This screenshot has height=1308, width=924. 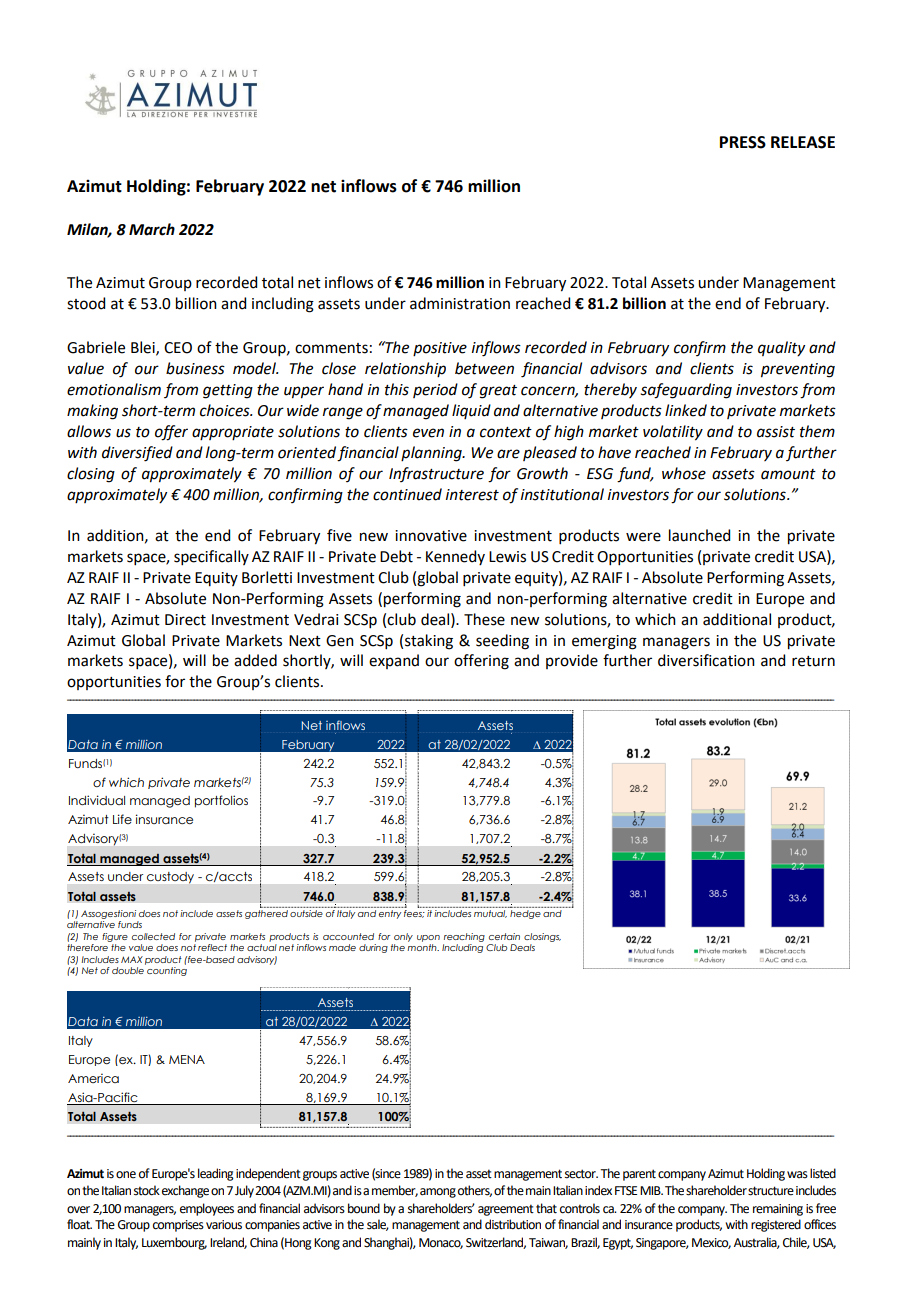 What do you see at coordinates (432, 454) in the screenshot?
I see `planning` at bounding box center [432, 454].
